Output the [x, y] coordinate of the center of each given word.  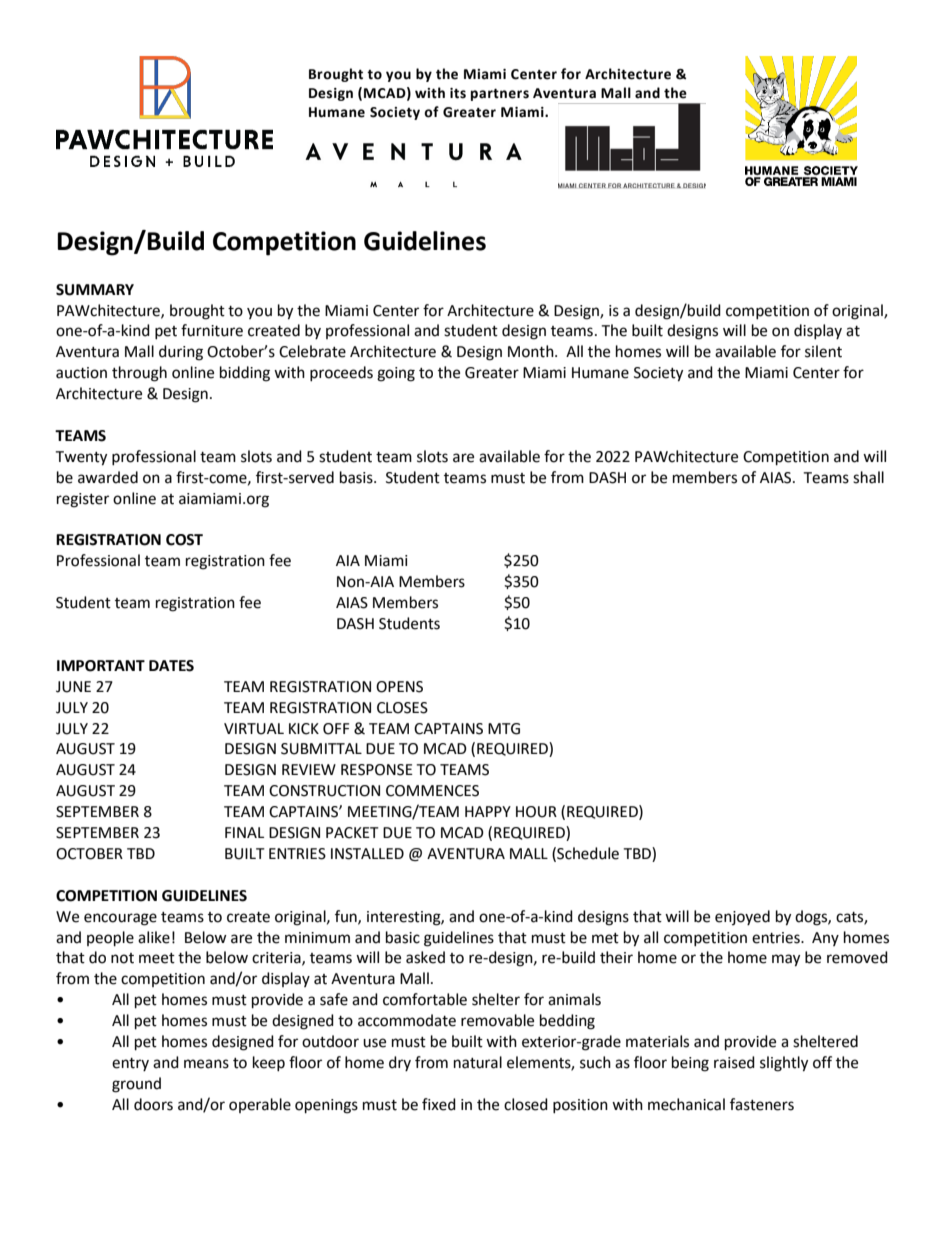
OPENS [399, 687]
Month [532, 351]
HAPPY [488, 811]
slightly [784, 1064]
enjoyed [742, 917]
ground [136, 1085]
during [181, 353]
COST [184, 540]
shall [868, 477]
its [458, 93]
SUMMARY [95, 290]
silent [823, 351]
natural [478, 1062]
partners [500, 94]
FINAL [244, 832]
